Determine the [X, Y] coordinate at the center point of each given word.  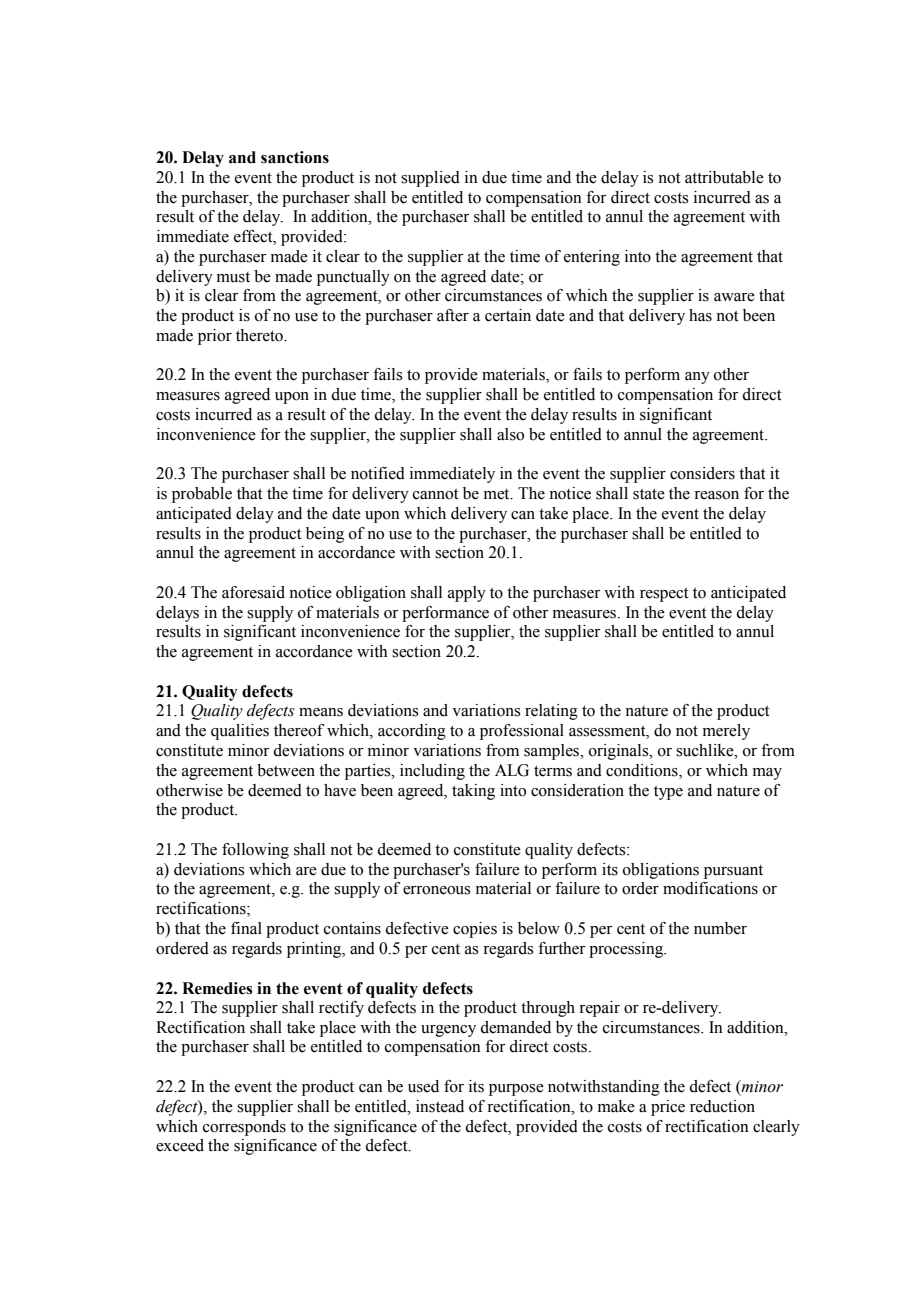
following [255, 851]
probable [202, 495]
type [668, 793]
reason [716, 495]
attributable [724, 177]
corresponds [244, 1128]
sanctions [295, 157]
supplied [430, 179]
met [498, 494]
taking [473, 792]
